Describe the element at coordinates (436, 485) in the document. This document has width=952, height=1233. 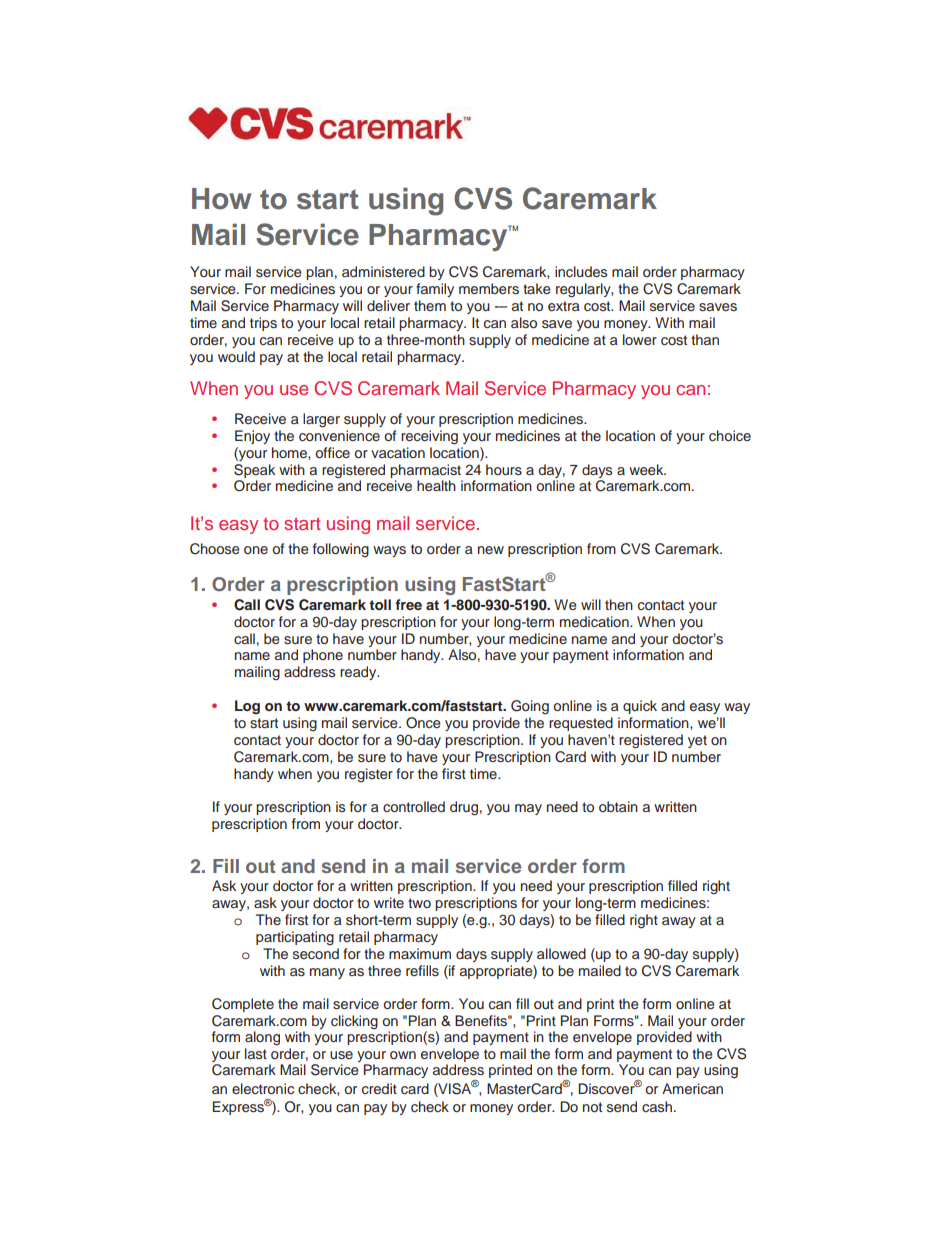
I see `health` at that location.
